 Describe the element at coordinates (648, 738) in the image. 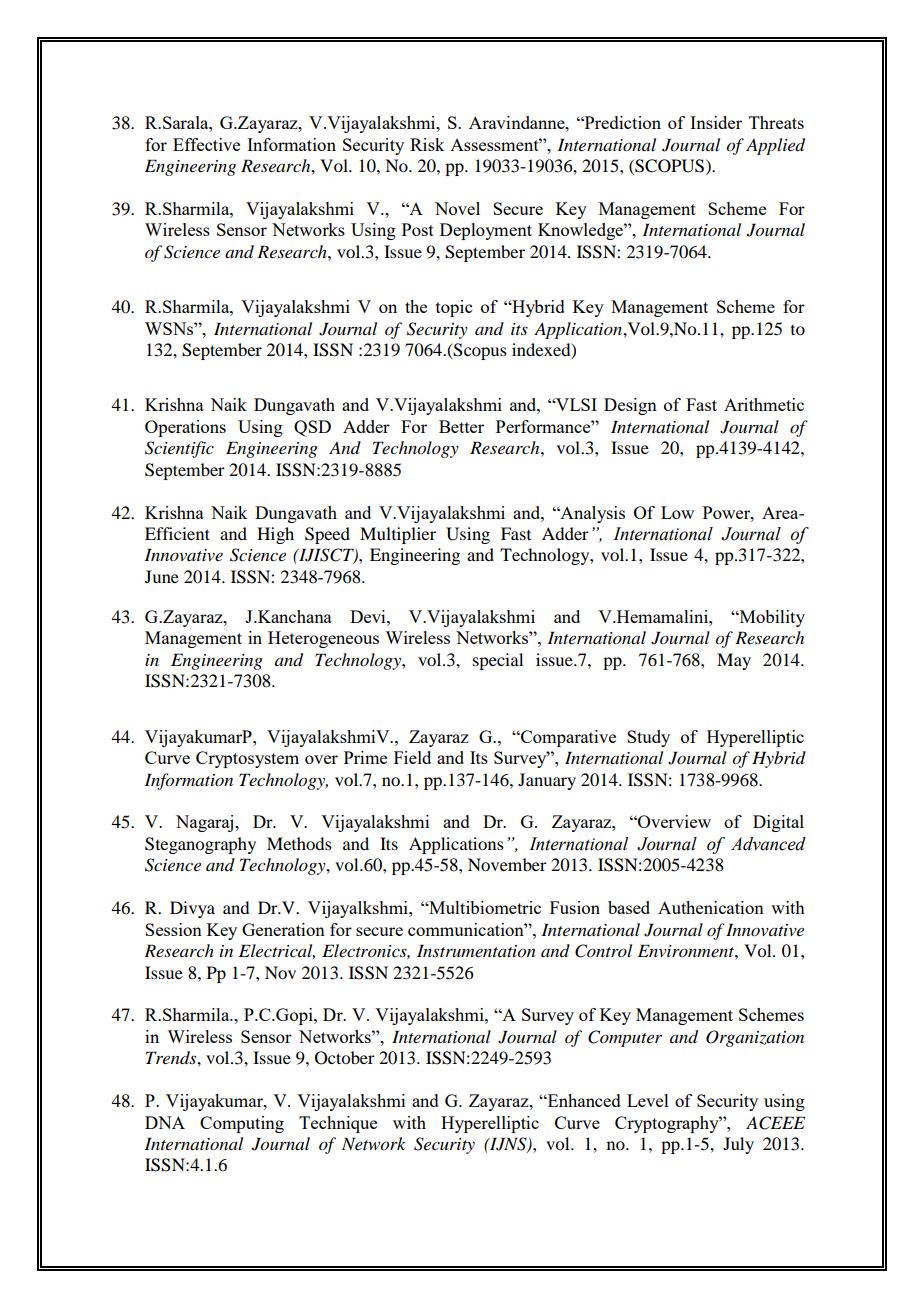

I see `Study` at that location.
